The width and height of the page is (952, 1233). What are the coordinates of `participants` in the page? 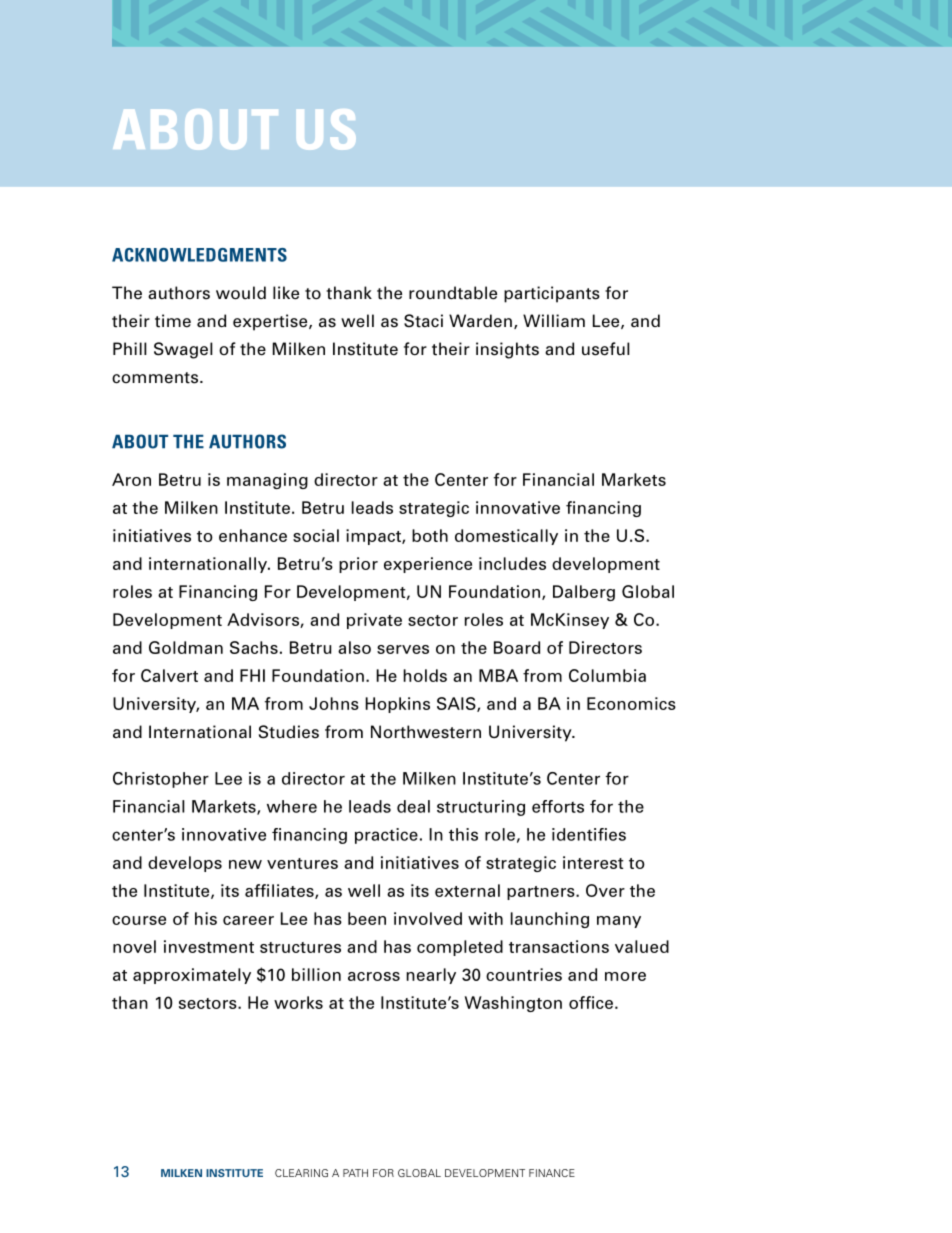 It's located at (552, 294).
